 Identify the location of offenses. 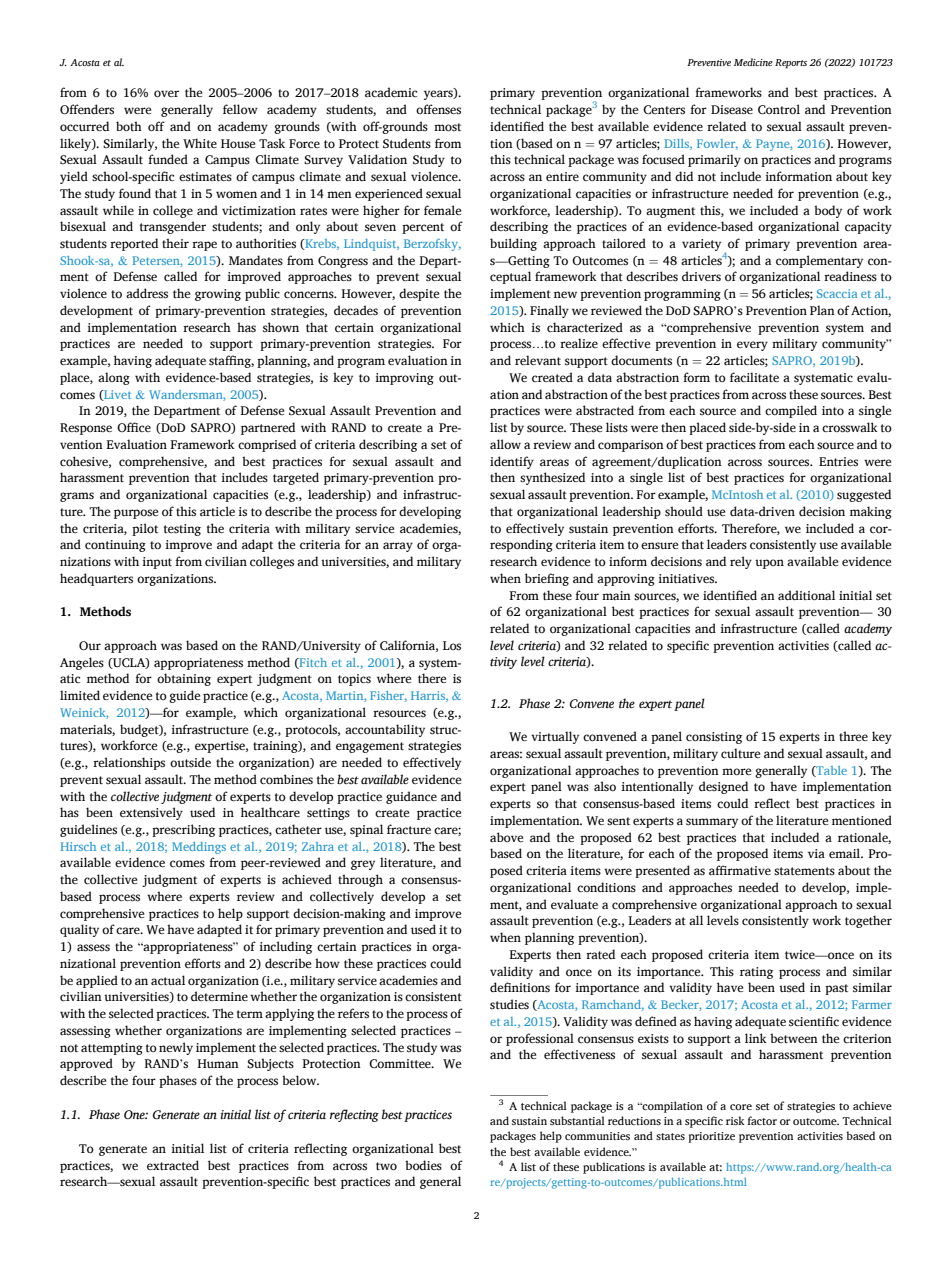
(438, 109).
